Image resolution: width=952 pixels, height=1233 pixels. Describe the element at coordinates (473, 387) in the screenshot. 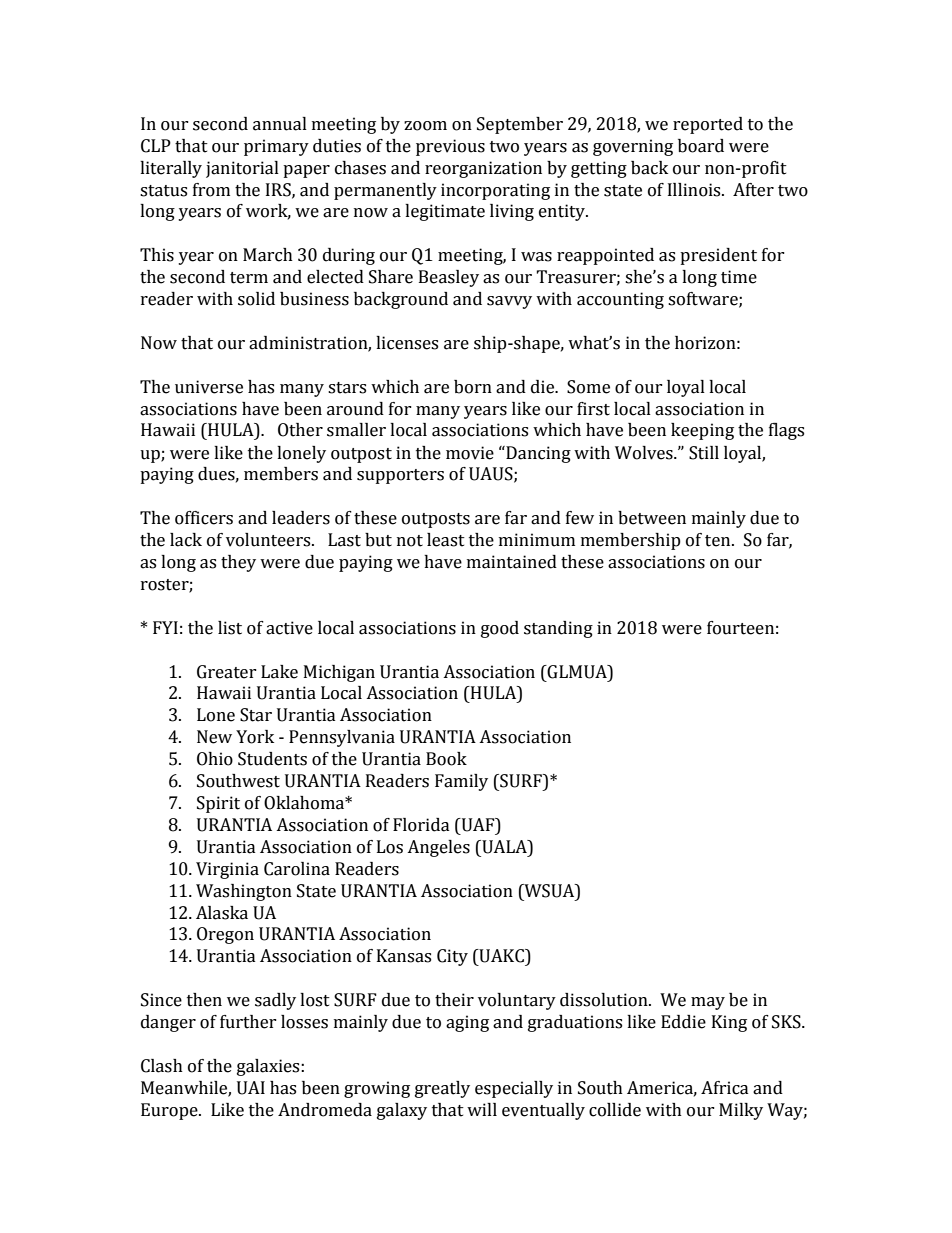

I see `born` at that location.
